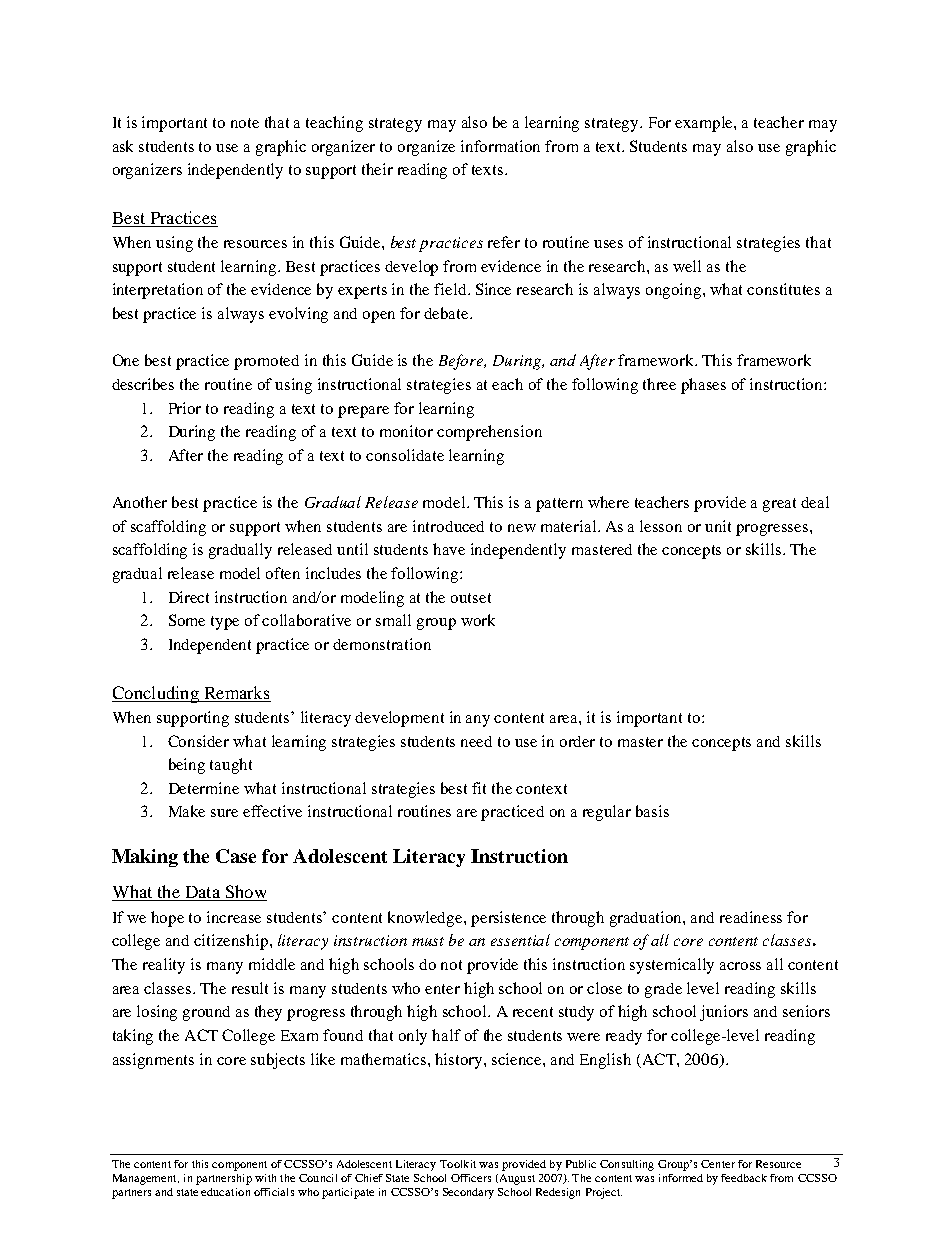  What do you see at coordinates (471, 598) in the screenshot?
I see `outset` at bounding box center [471, 598].
